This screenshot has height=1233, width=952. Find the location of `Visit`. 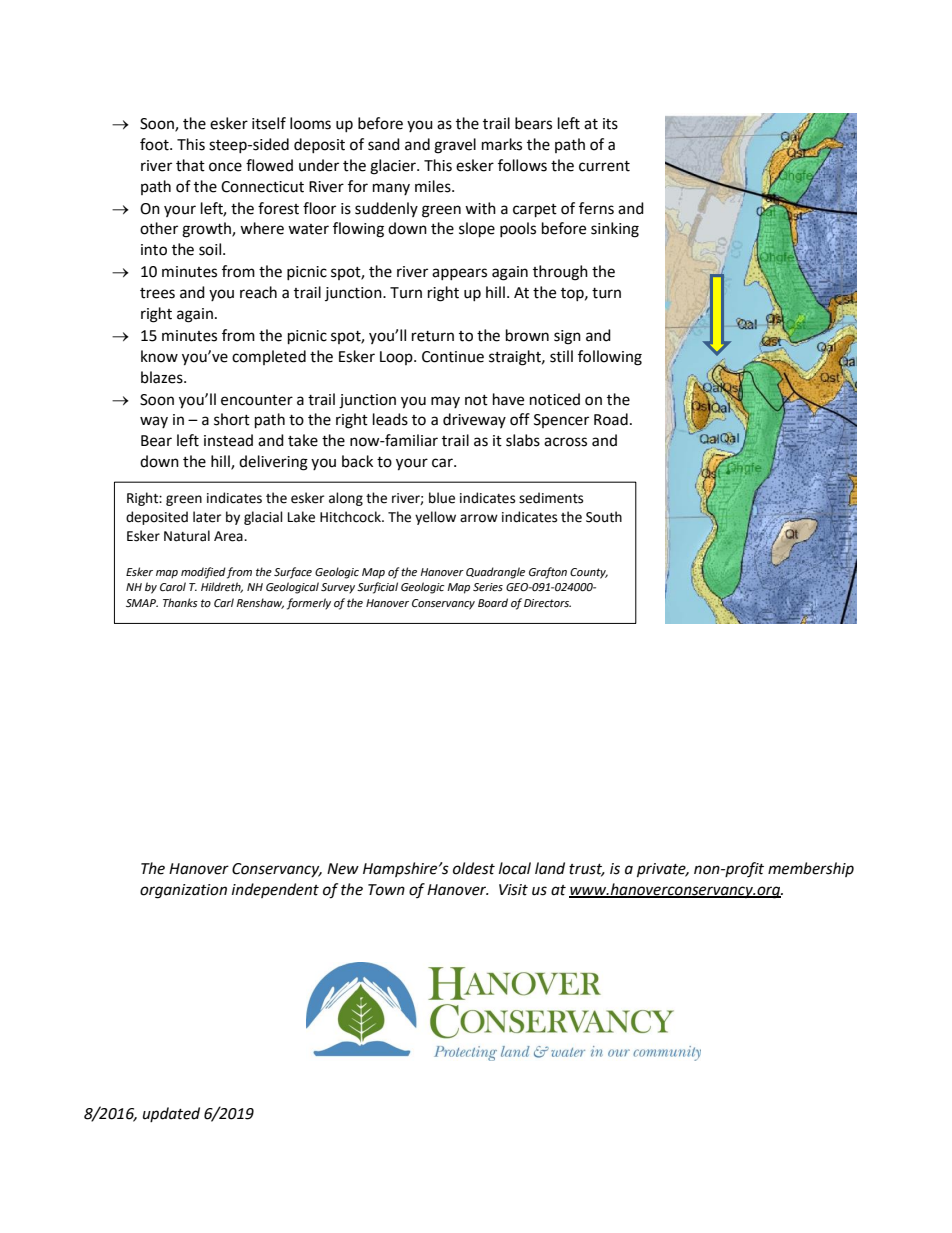

Visit is located at coordinates (513, 890).
